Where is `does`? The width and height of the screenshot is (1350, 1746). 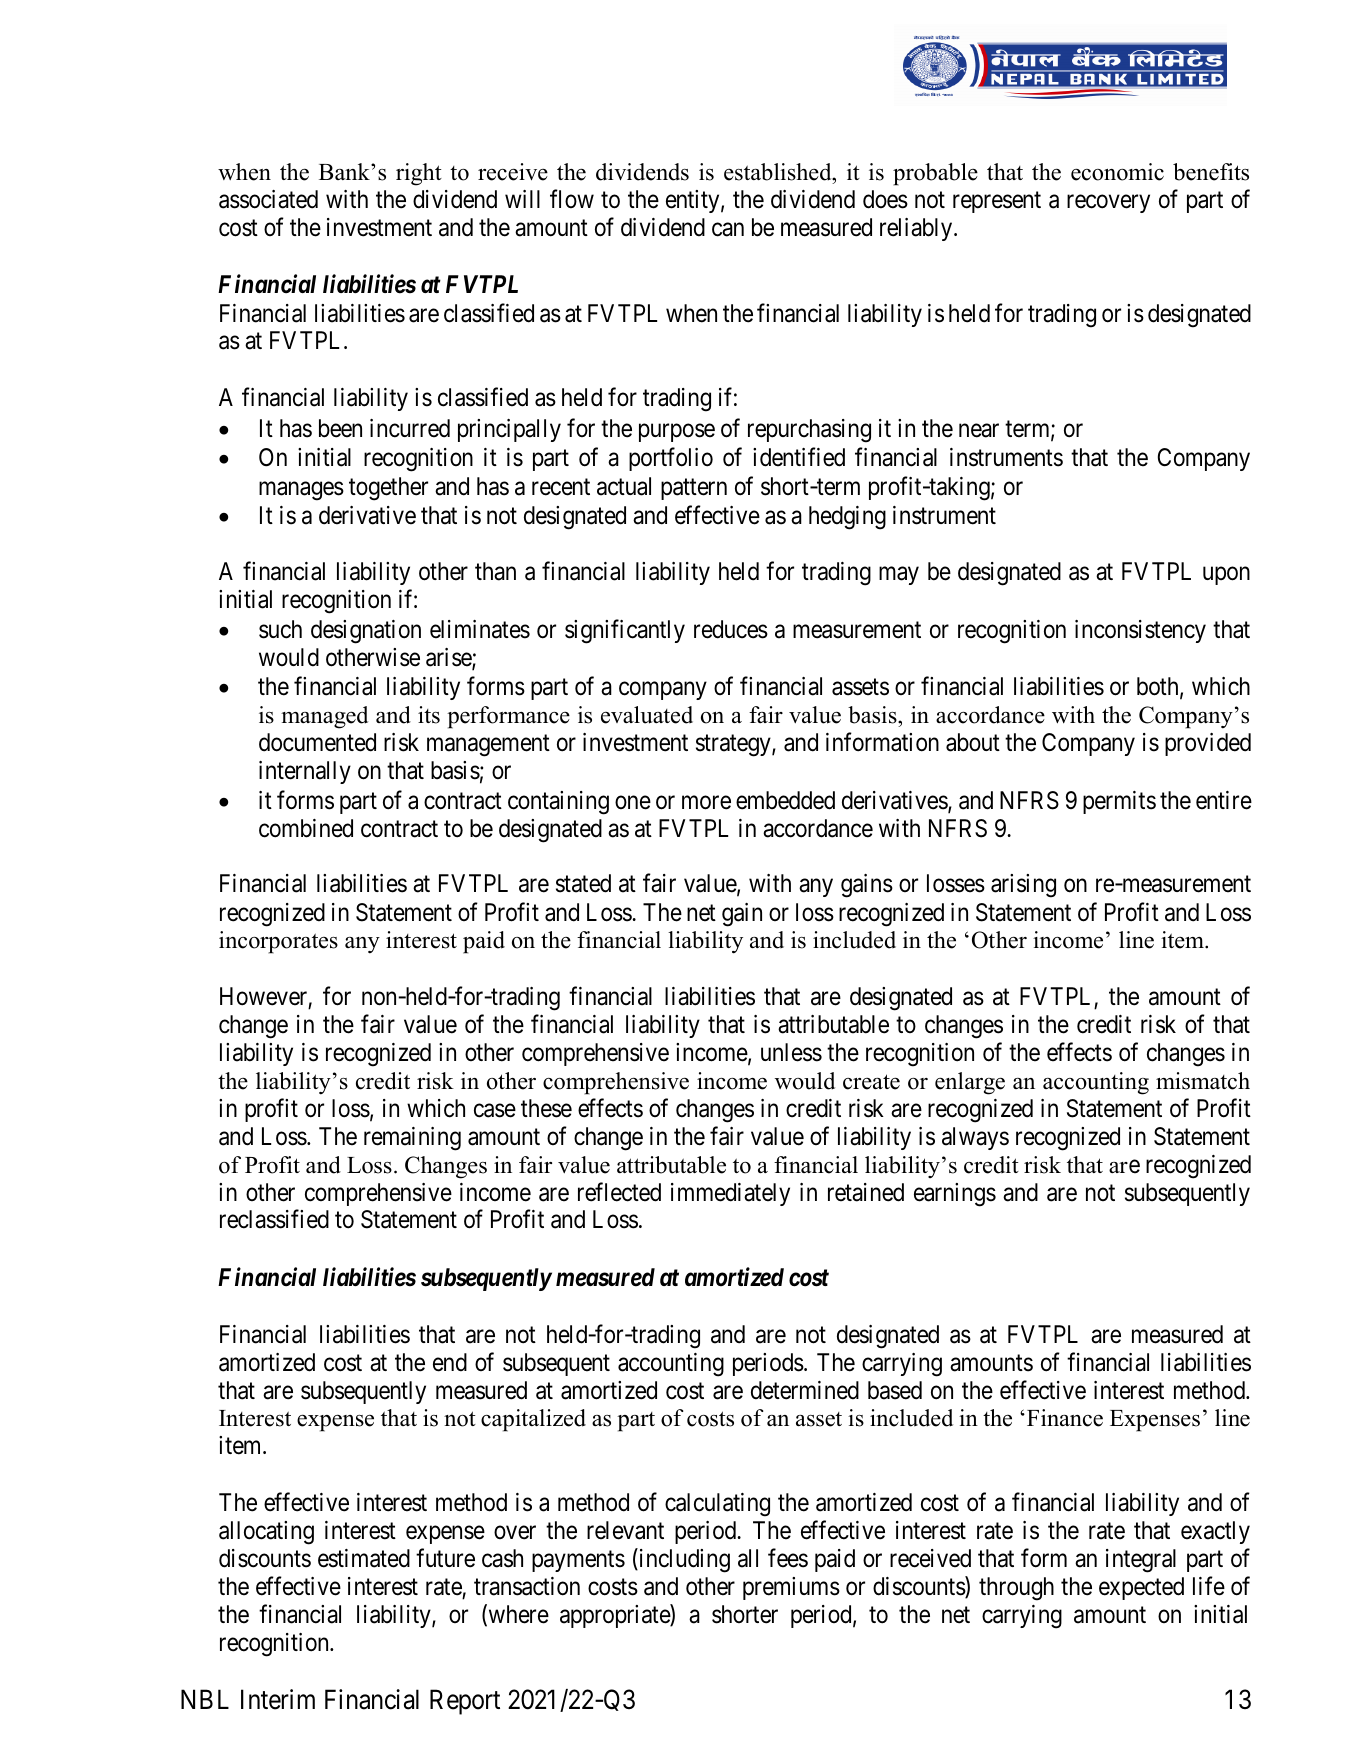
does is located at coordinates (885, 199).
